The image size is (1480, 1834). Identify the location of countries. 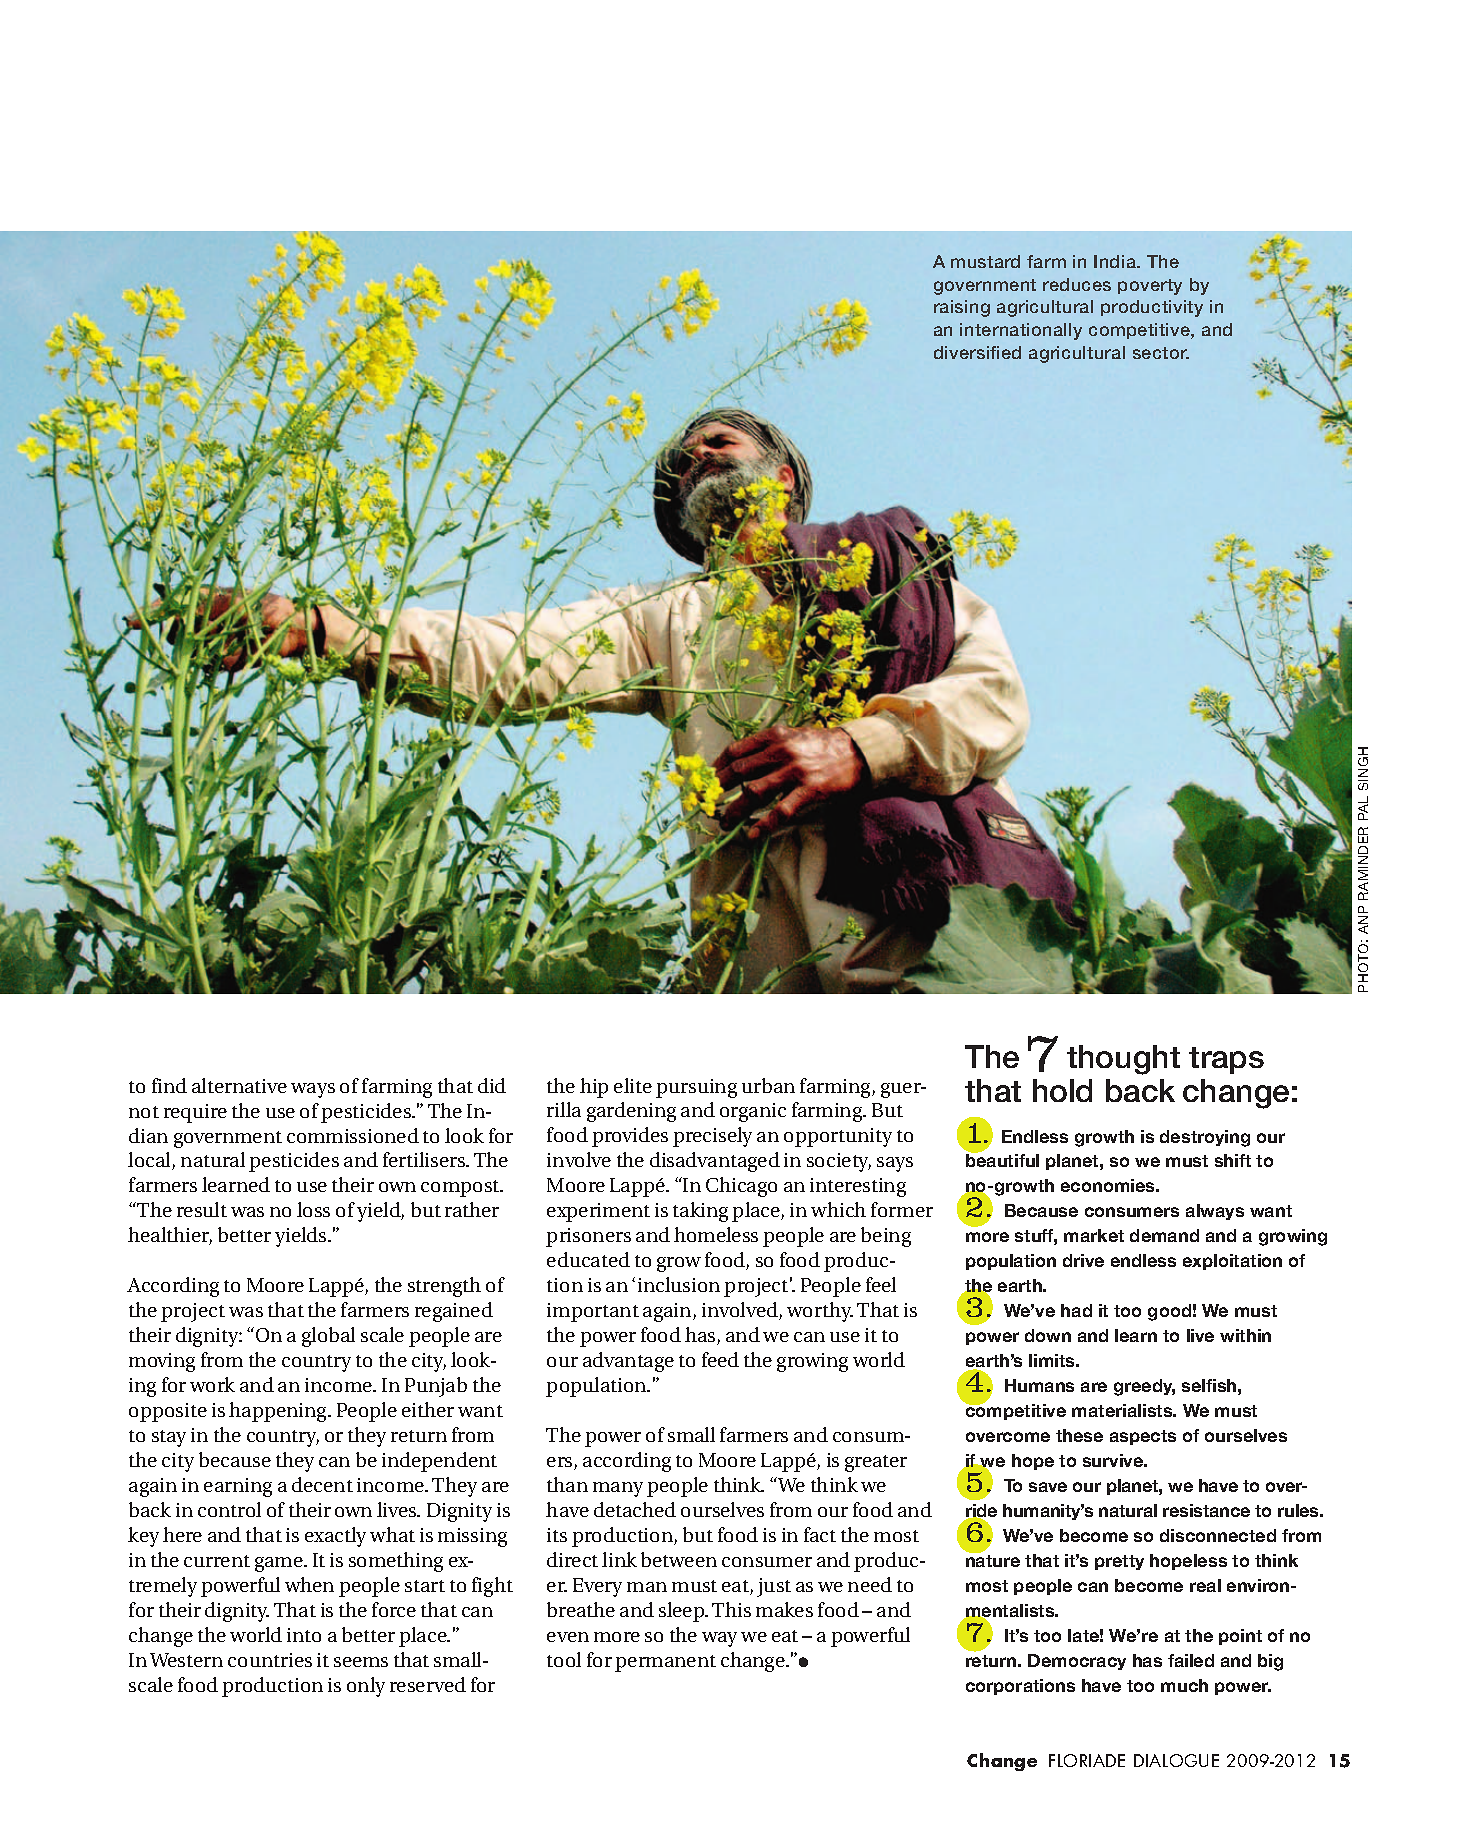
(270, 1660).
